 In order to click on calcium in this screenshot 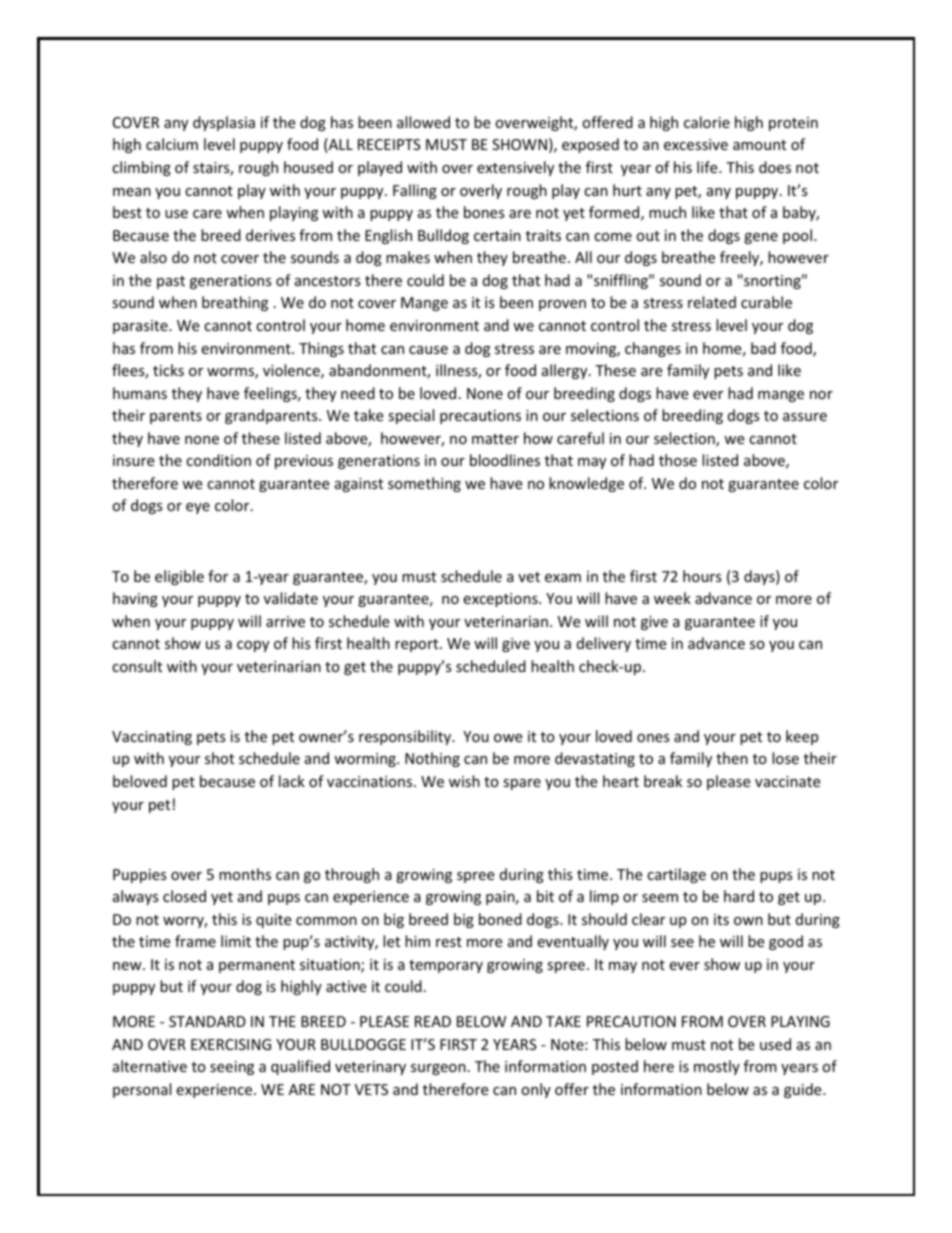, I will do `click(172, 144)`.
